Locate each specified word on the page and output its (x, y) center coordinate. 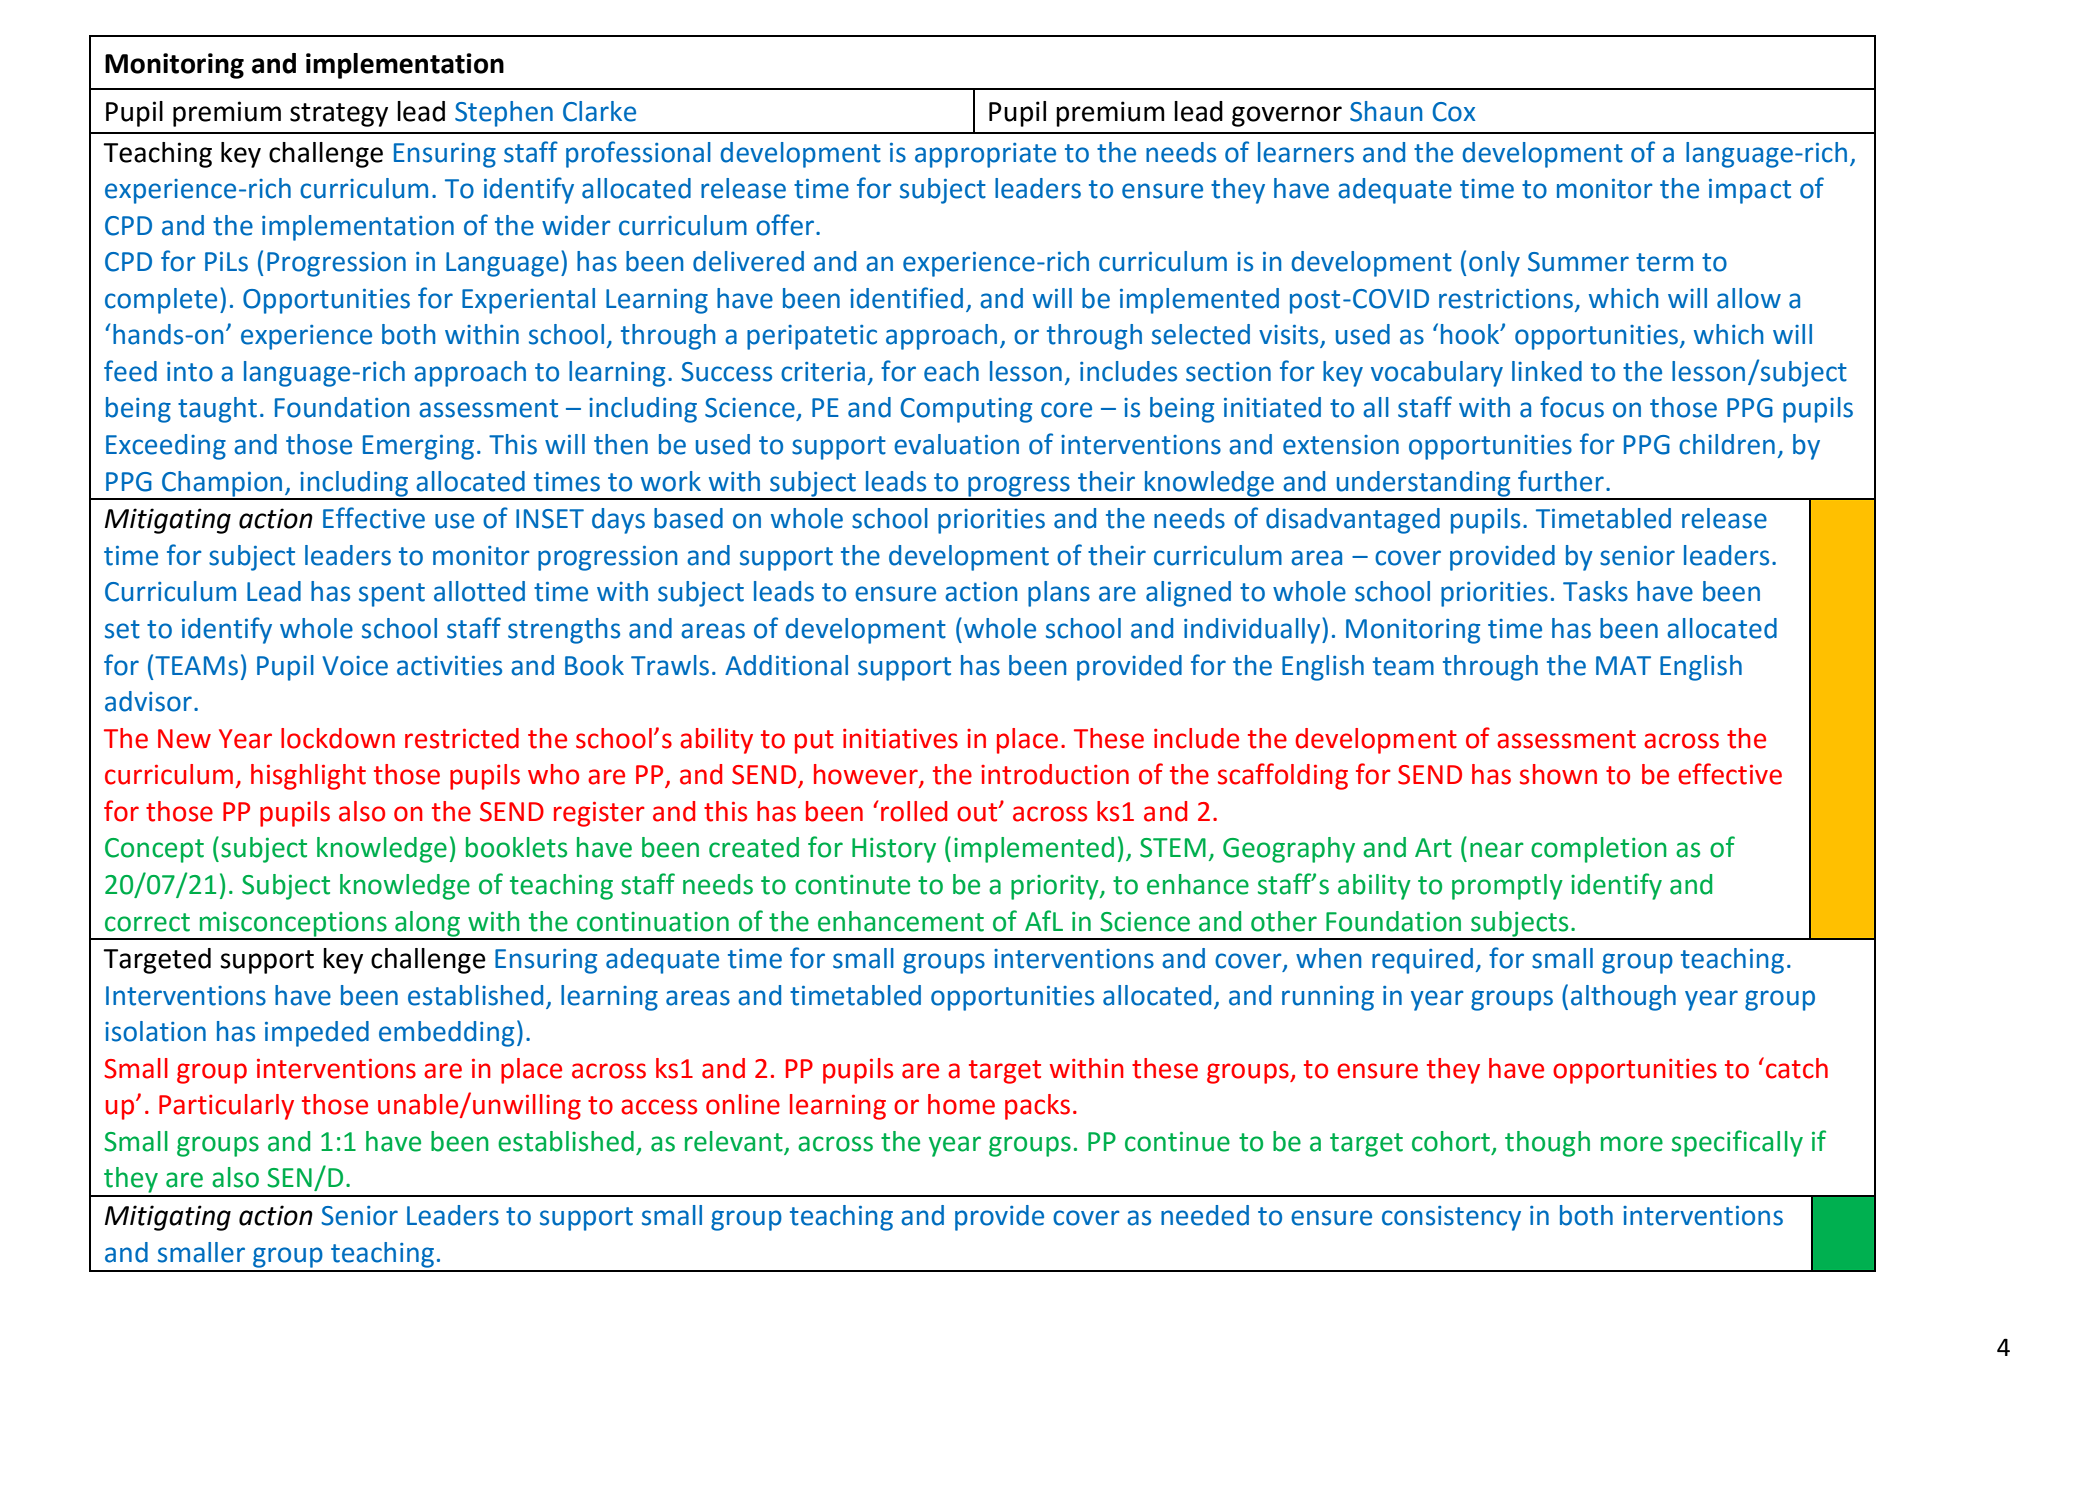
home (961, 1104)
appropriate (985, 155)
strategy (339, 115)
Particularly (226, 1107)
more (1632, 1144)
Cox (1454, 112)
